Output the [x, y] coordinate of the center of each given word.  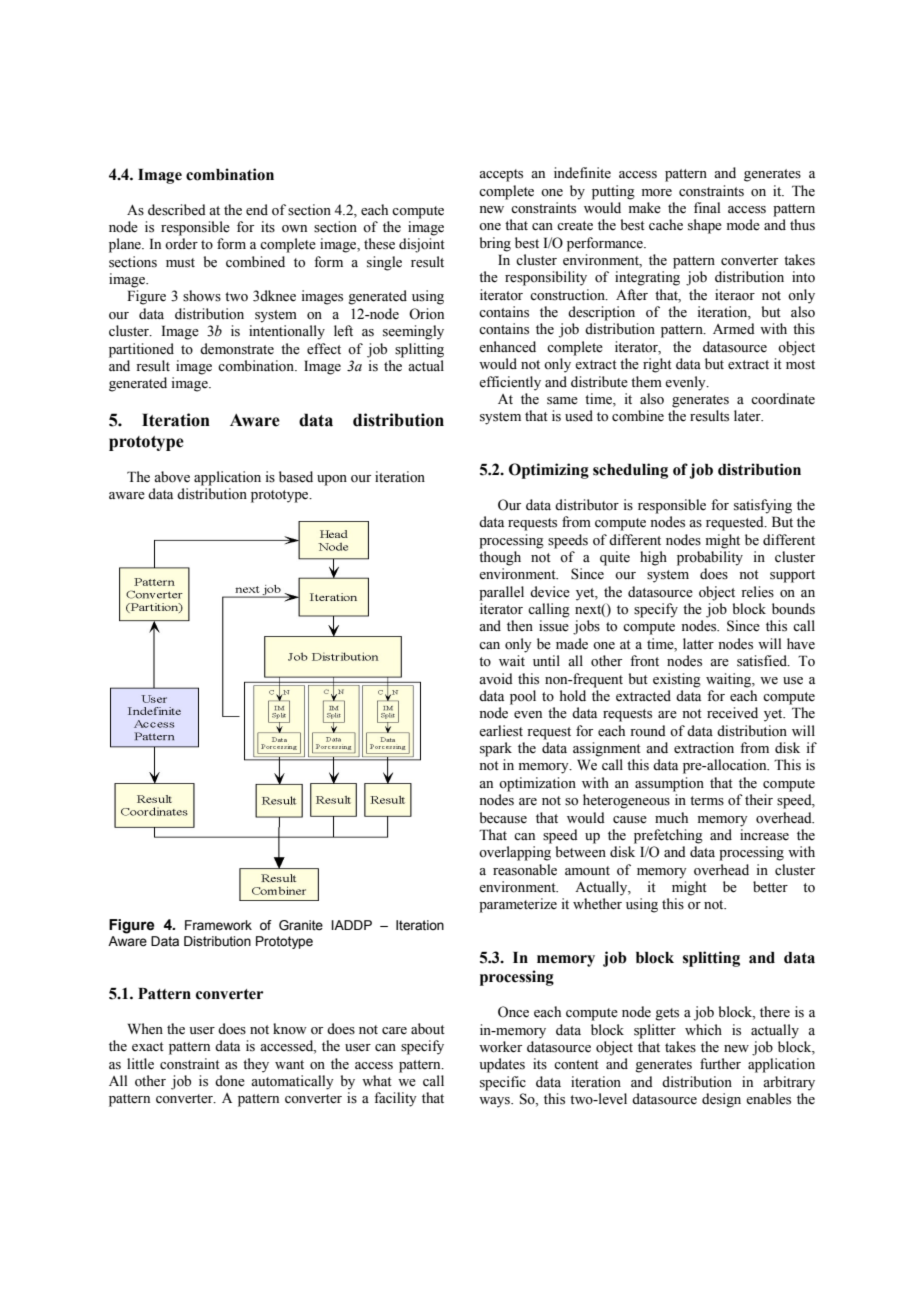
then [520, 626]
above [172, 477]
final [707, 207]
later [748, 416]
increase [764, 835]
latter [698, 644]
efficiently [510, 383]
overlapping [515, 853]
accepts [501, 175]
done [230, 1081]
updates [502, 1065]
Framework [218, 925]
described [177, 210]
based [296, 477]
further [720, 1064]
